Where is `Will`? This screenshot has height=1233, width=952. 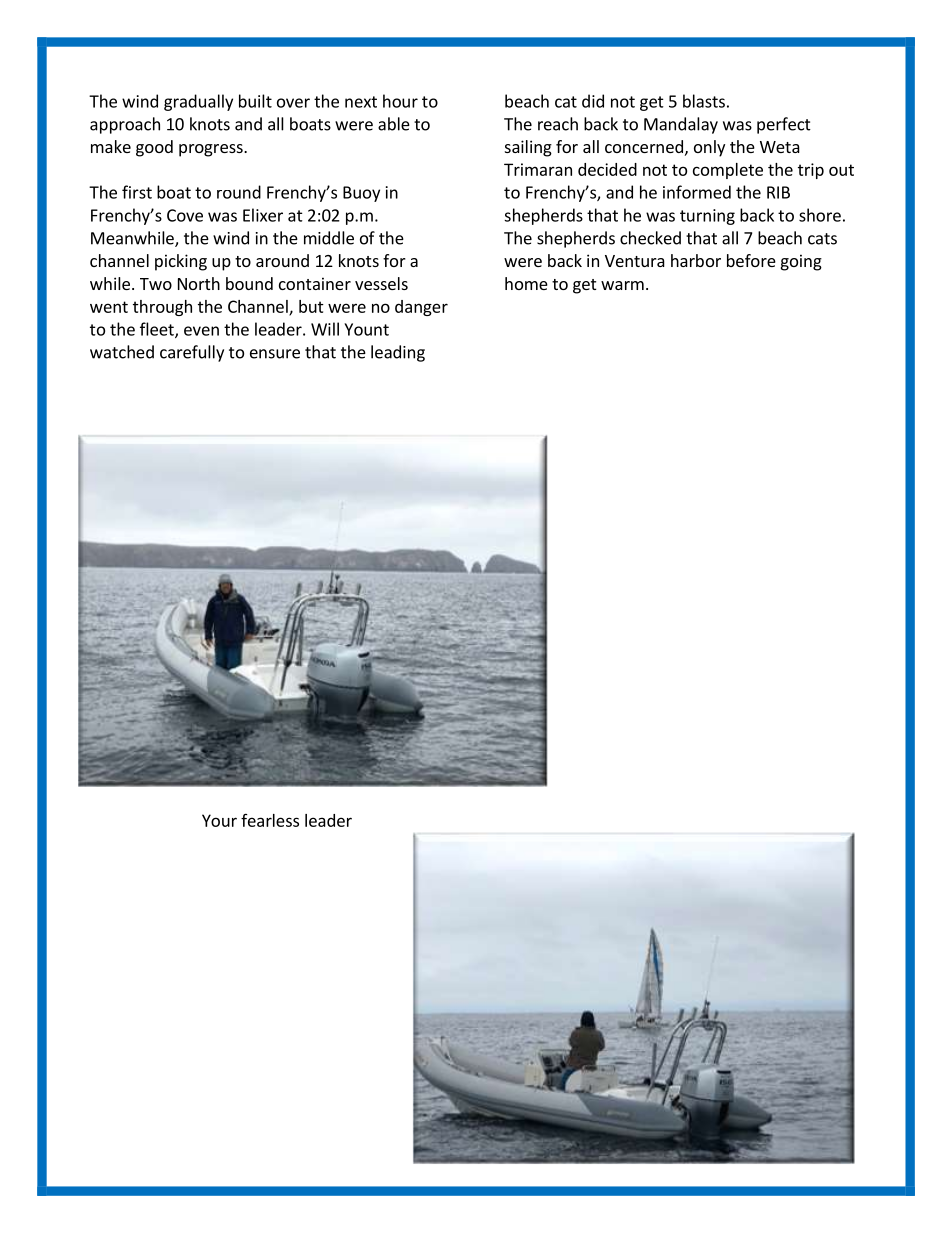 Will is located at coordinates (325, 329).
